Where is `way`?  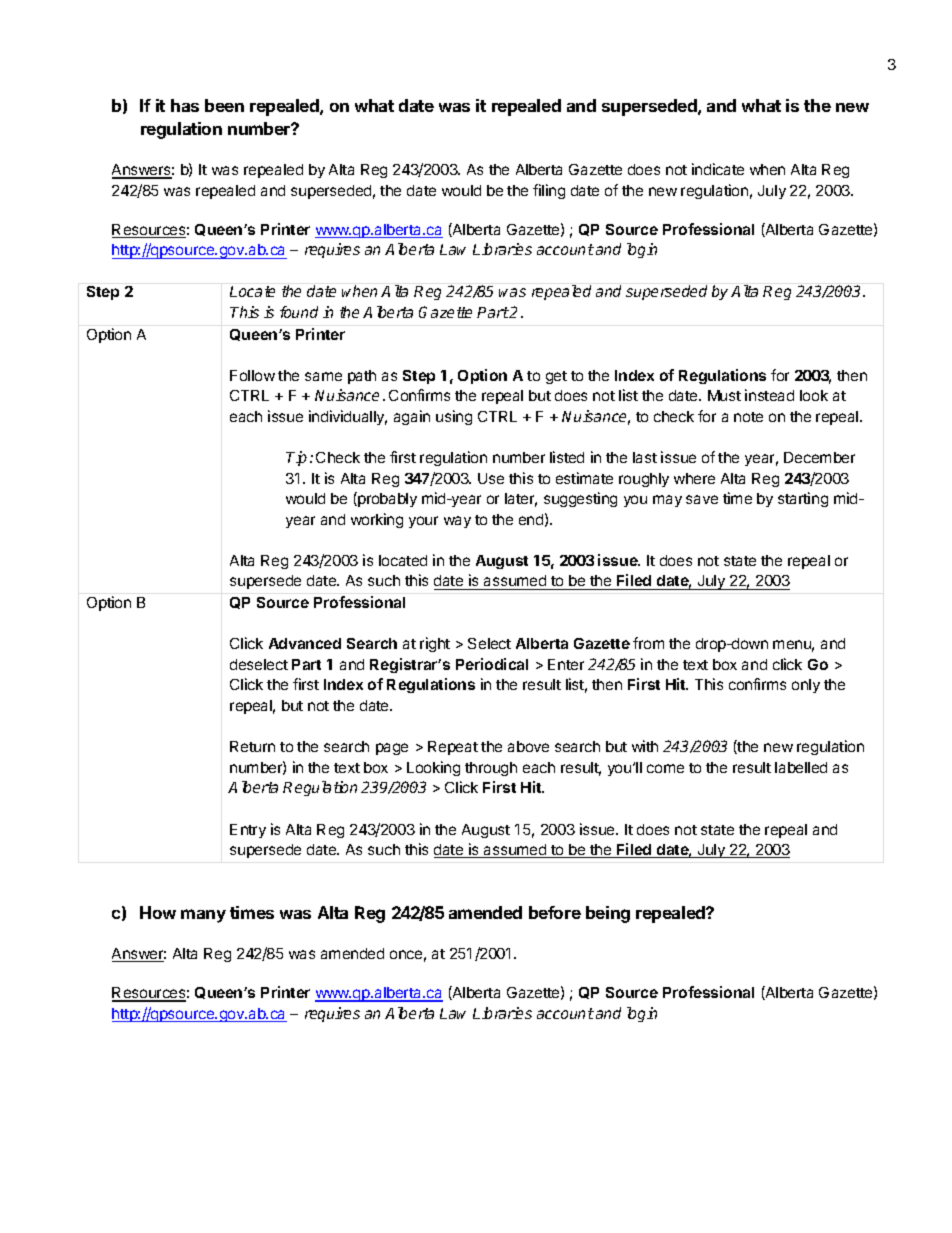 way is located at coordinates (457, 522).
